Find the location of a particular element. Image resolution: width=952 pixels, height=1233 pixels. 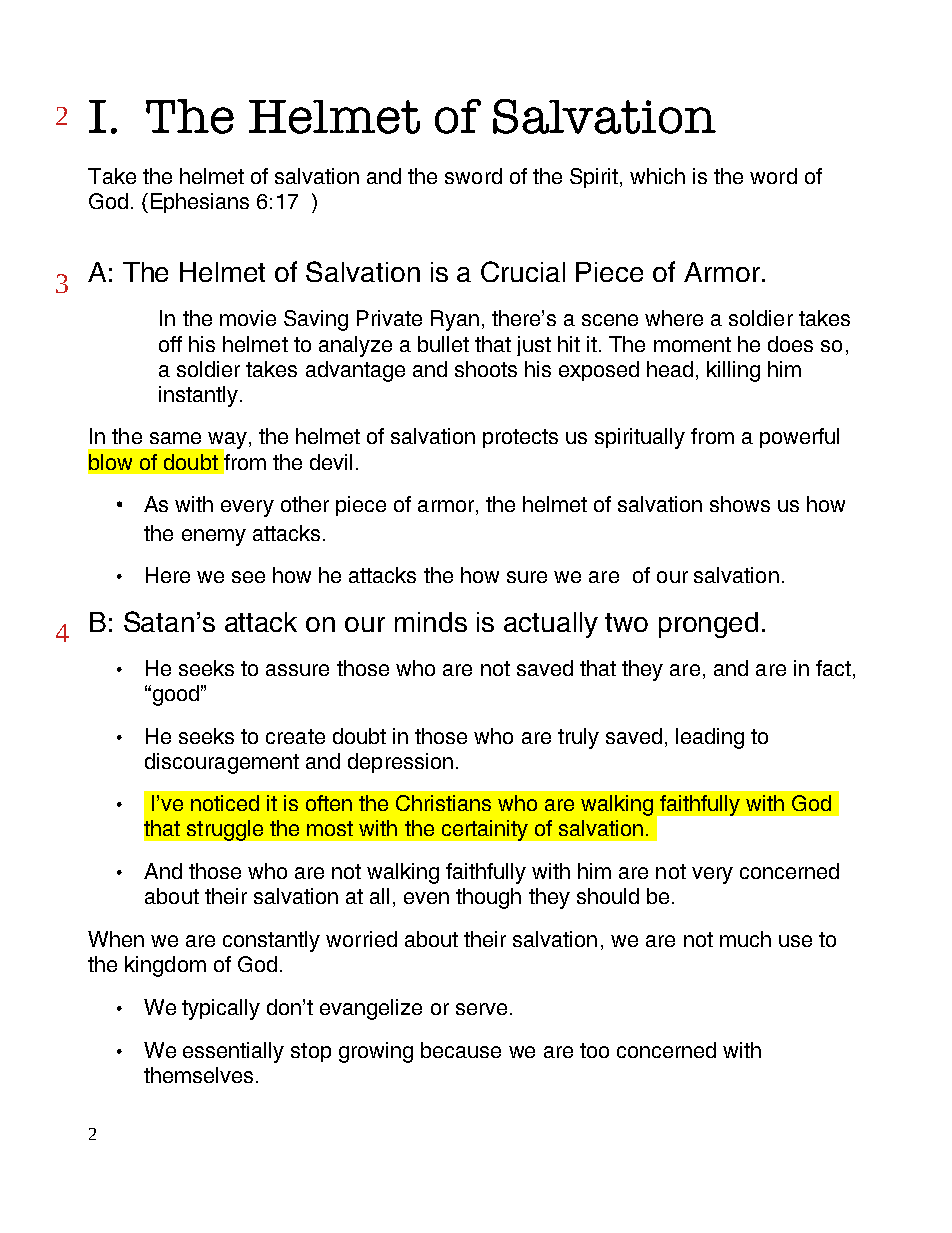

discouragement is located at coordinates (222, 763).
